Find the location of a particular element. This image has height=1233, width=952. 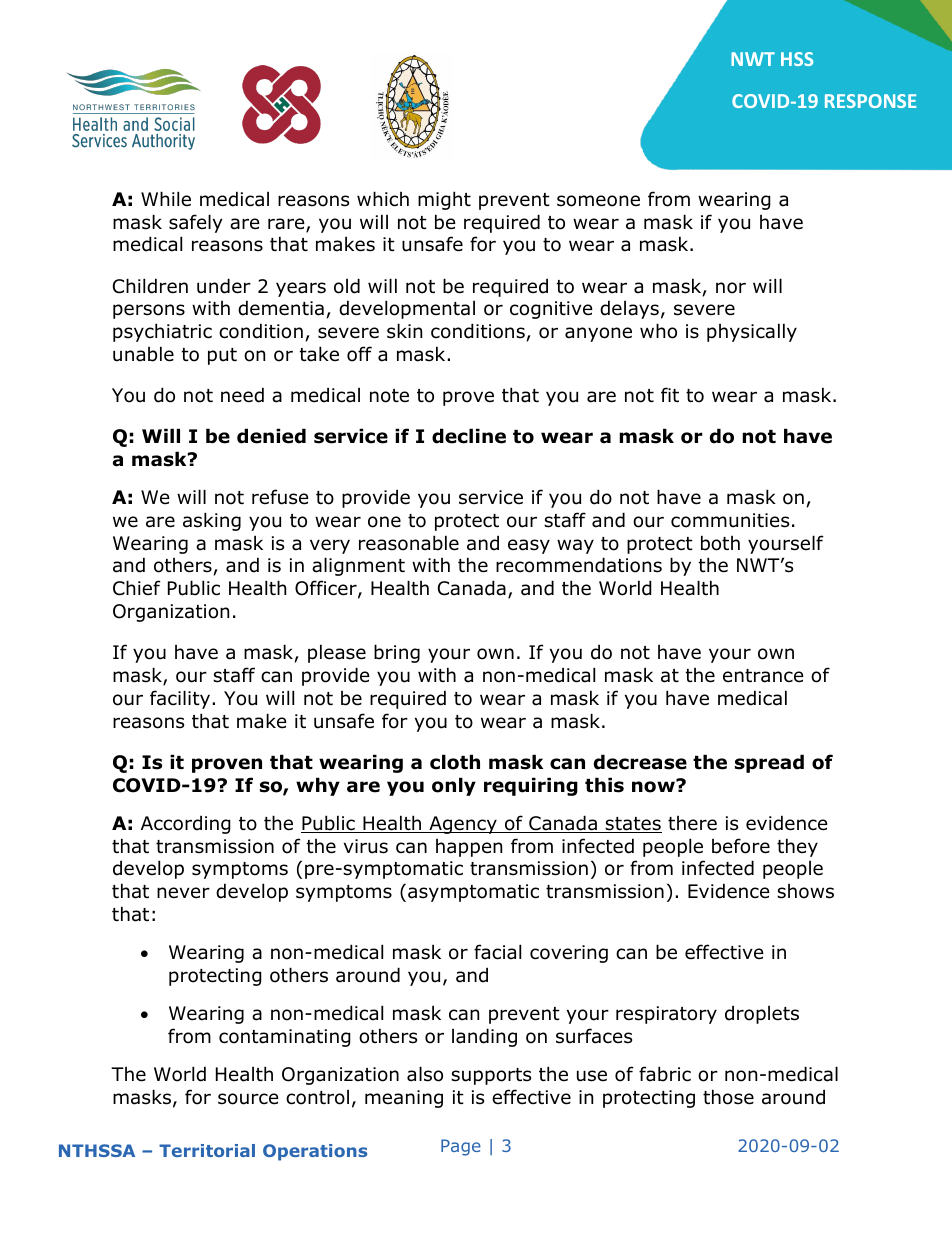

While is located at coordinates (166, 199).
